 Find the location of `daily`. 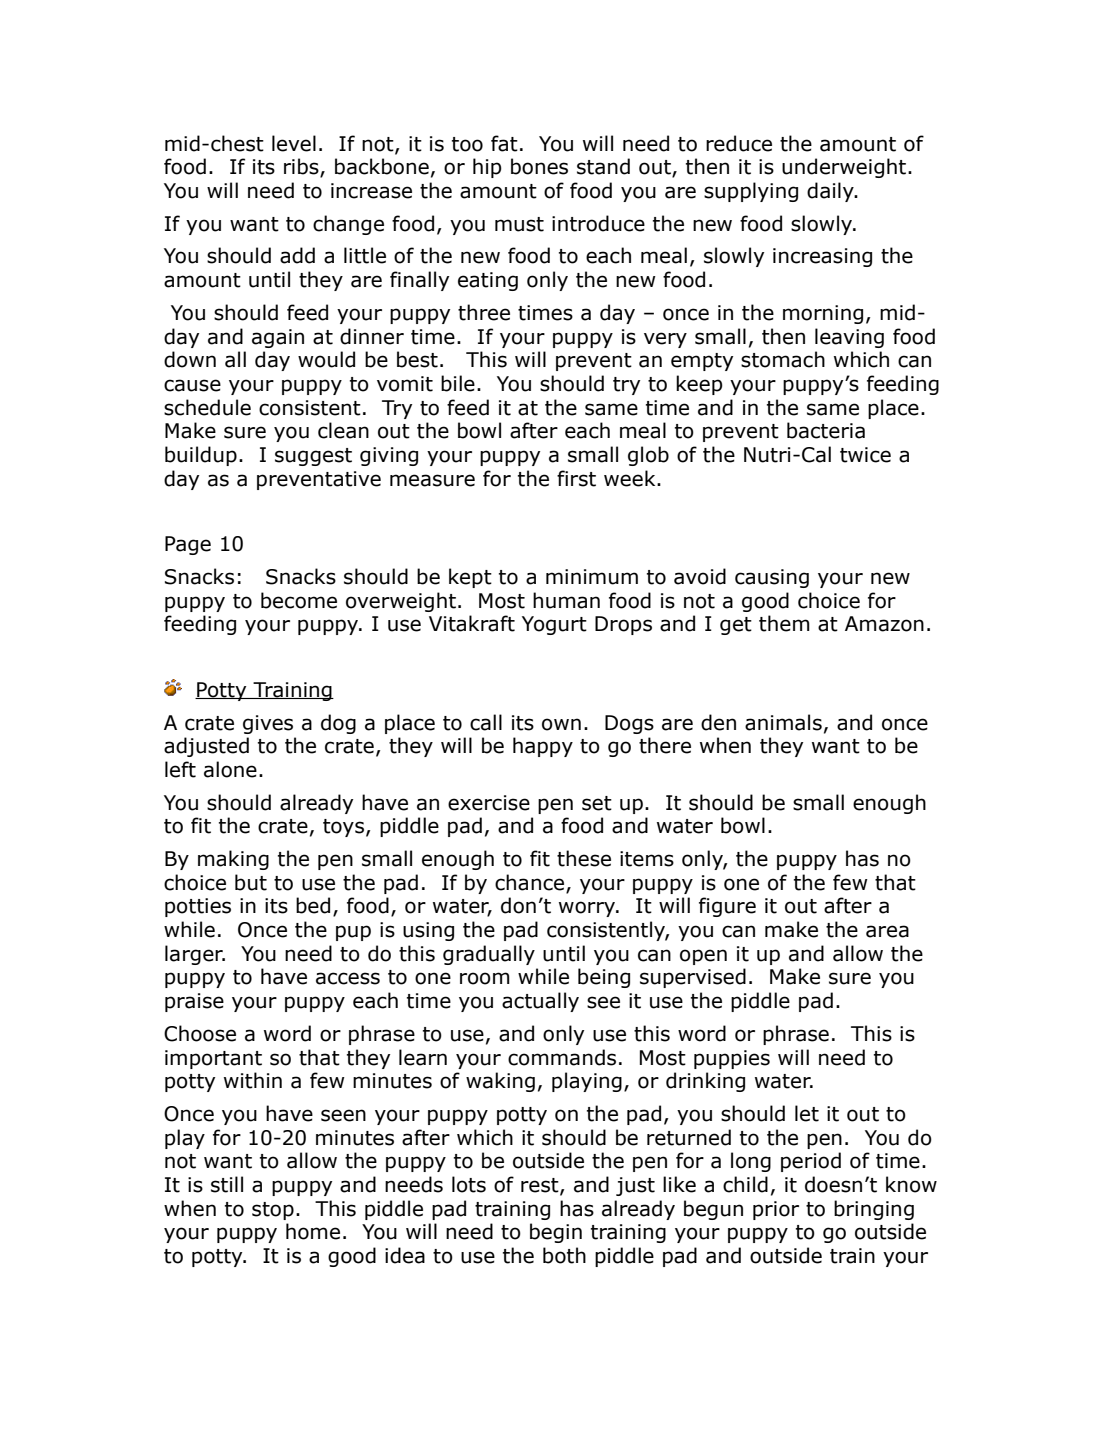

daily is located at coordinates (831, 192).
